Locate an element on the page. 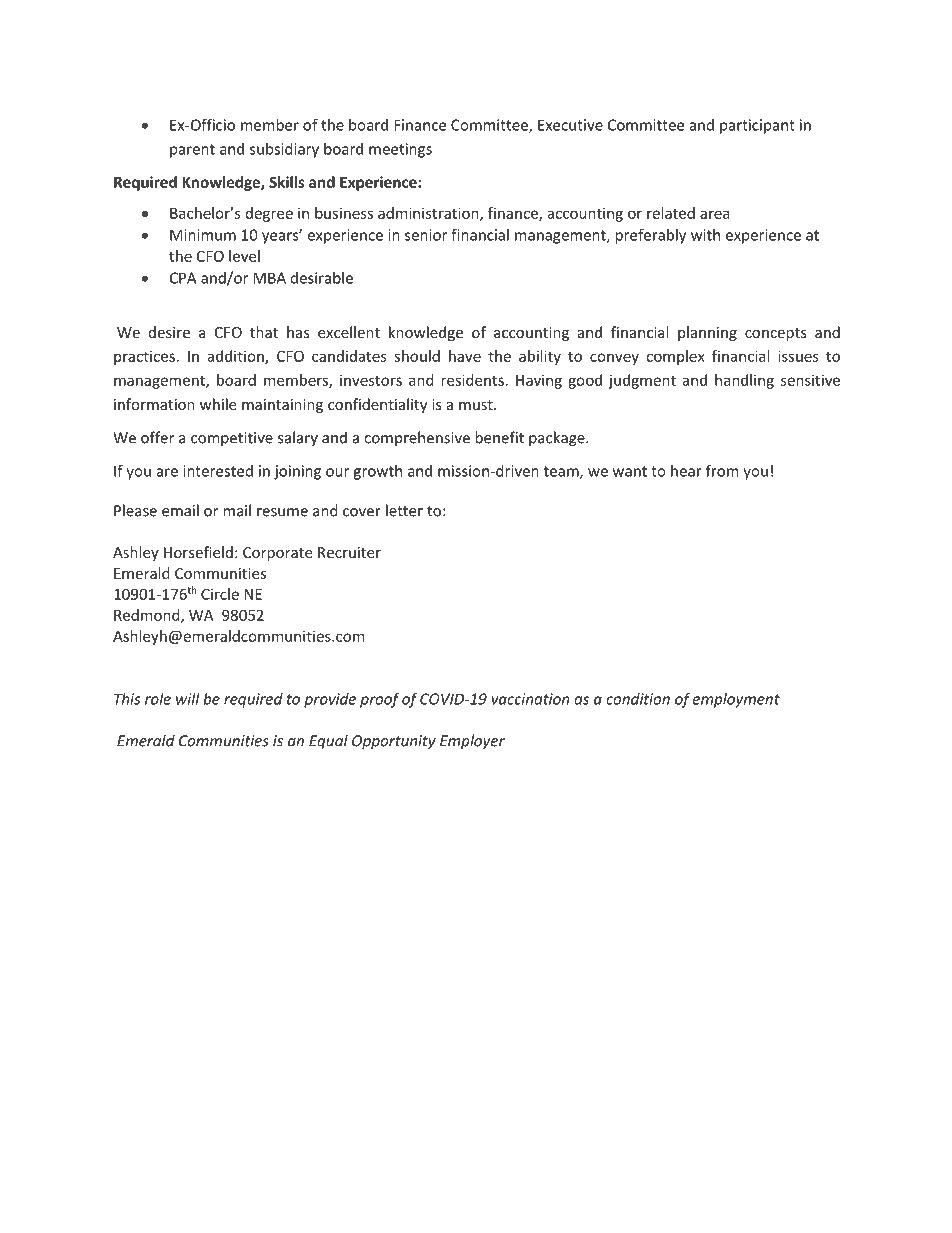  Circle is located at coordinates (220, 594).
